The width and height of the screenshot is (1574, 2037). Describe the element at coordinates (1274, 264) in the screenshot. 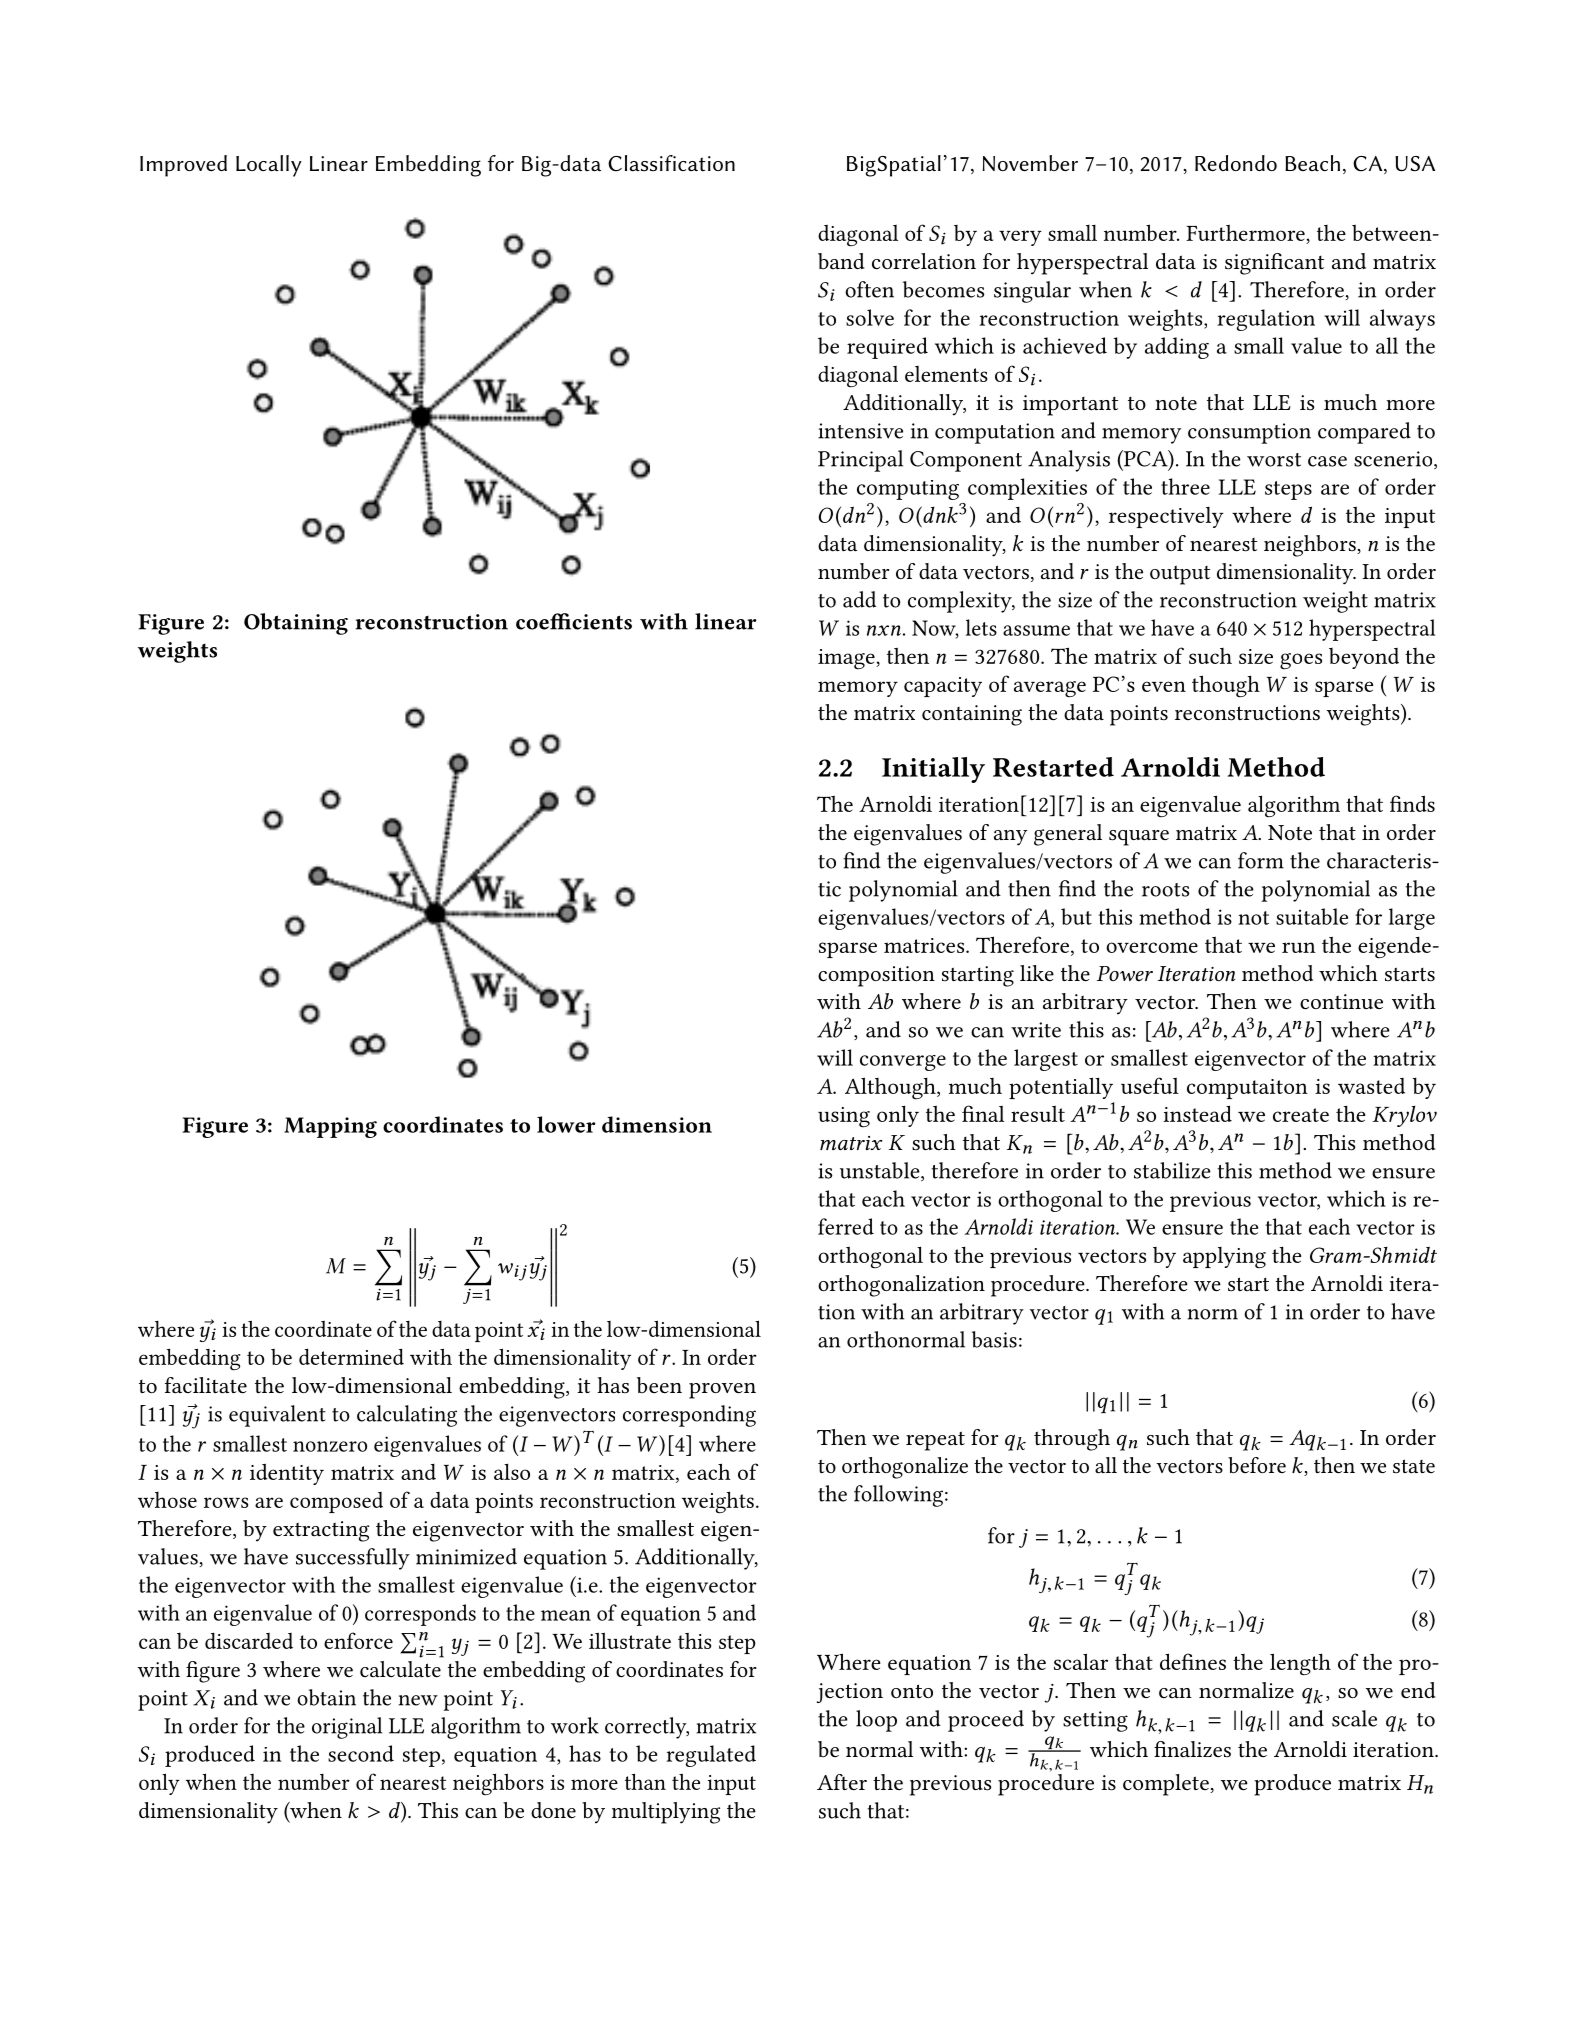

I see `significant` at that location.
